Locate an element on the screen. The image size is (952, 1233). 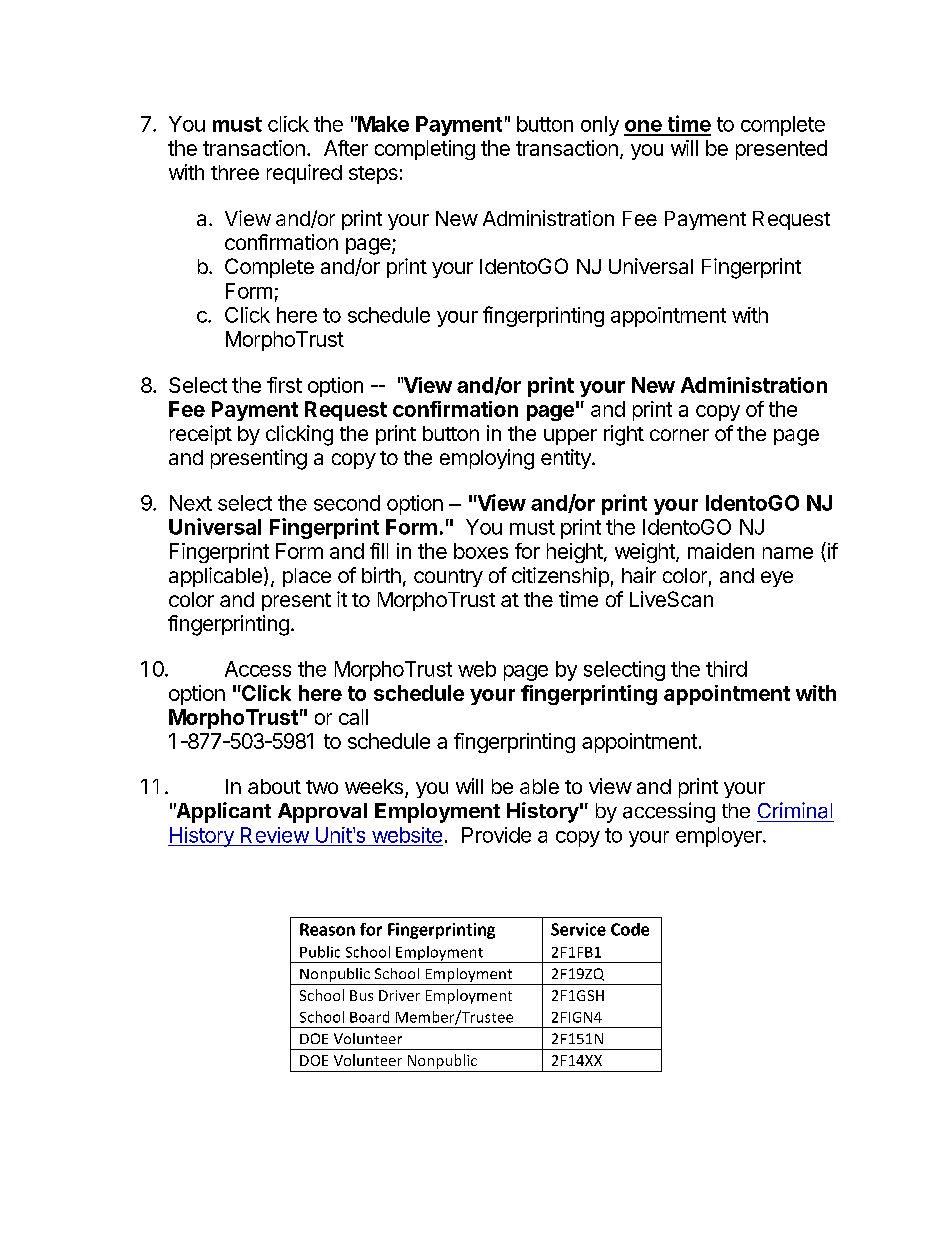
three is located at coordinates (235, 172).
